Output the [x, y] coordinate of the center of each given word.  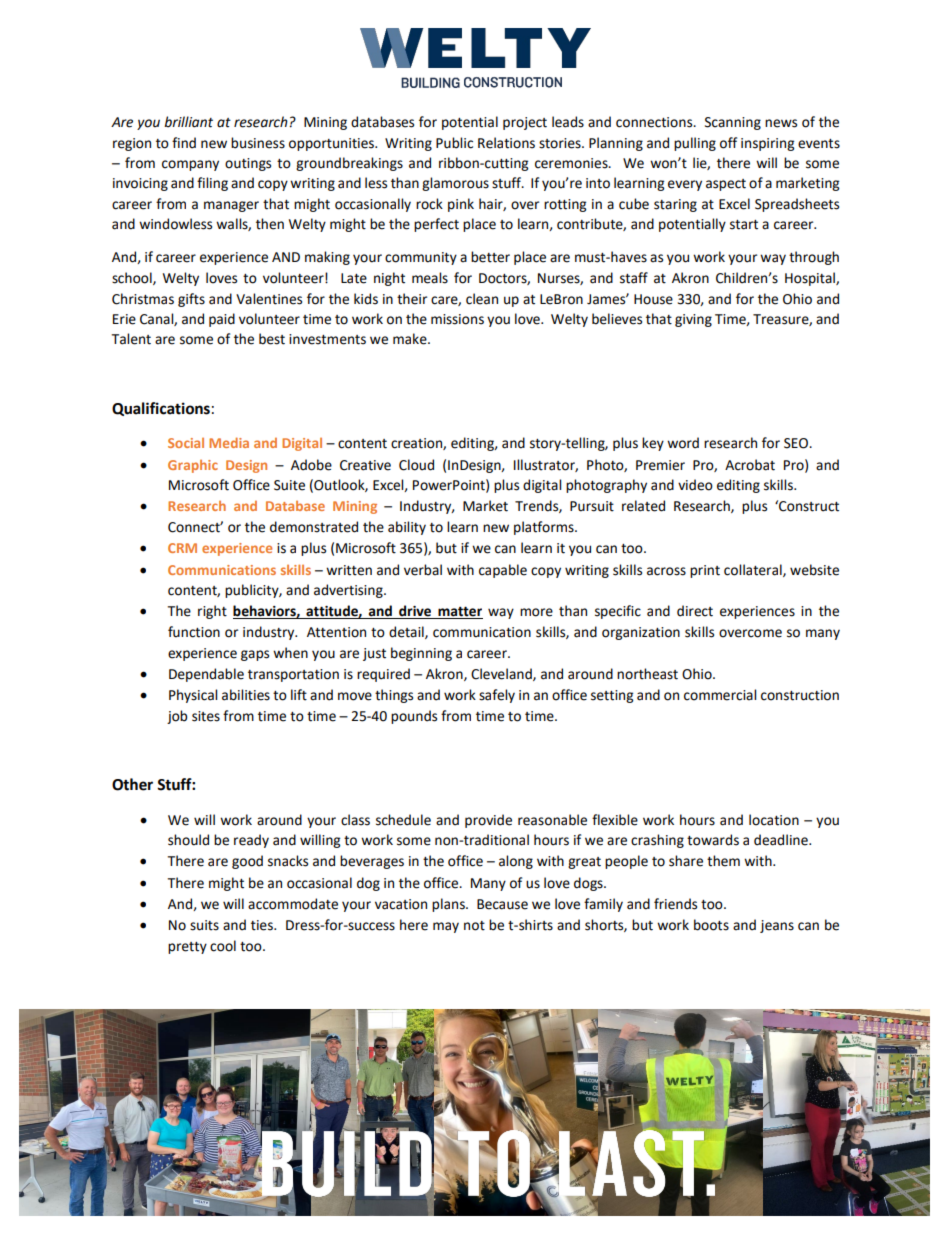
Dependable [206, 675]
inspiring [767, 144]
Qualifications [161, 409]
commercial [720, 695]
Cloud [416, 465]
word [683, 443]
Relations [506, 143]
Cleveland [502, 674]
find [184, 143]
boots [711, 925]
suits [204, 925]
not [474, 926]
